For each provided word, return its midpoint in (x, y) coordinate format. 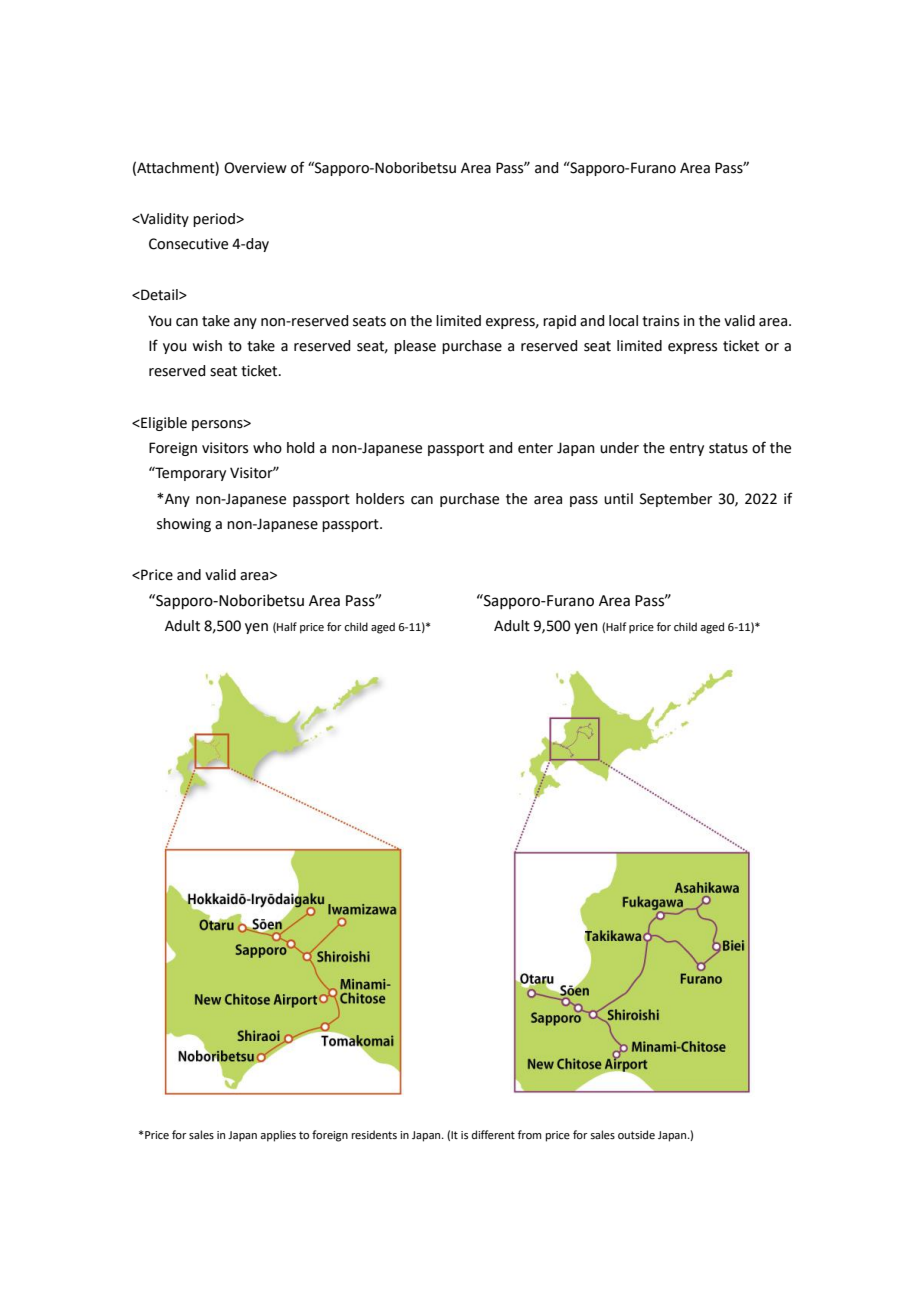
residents (374, 1134)
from (529, 1134)
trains (660, 321)
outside (636, 1134)
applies (278, 1136)
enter (535, 448)
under (619, 448)
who (267, 448)
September (676, 500)
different (493, 1134)
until (618, 499)
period (215, 220)
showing (184, 525)
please (415, 347)
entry (687, 449)
